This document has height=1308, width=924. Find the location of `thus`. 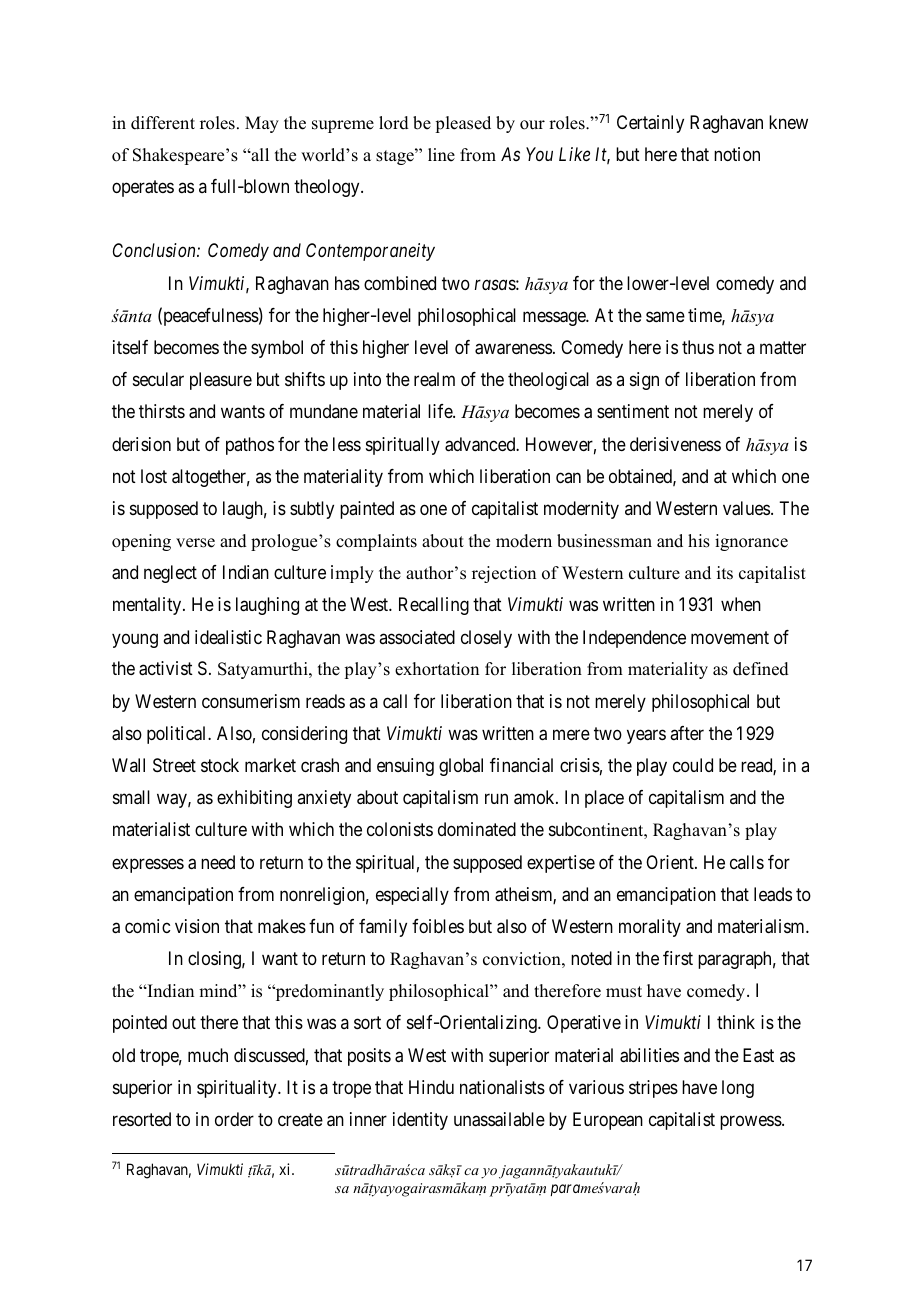

thus is located at coordinates (698, 347).
